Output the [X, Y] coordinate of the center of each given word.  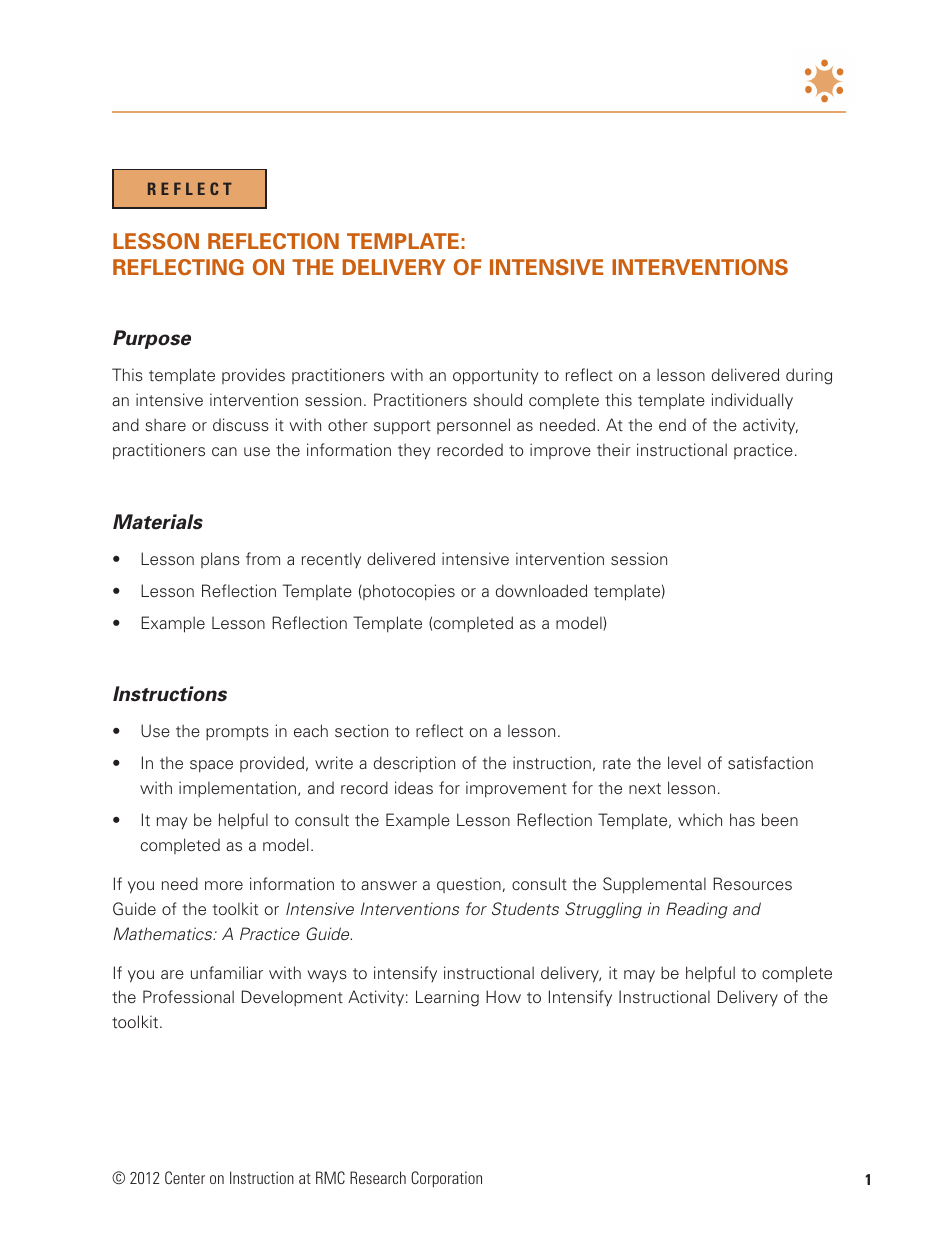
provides [253, 376]
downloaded [541, 590]
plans [220, 560]
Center [185, 1177]
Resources [752, 883]
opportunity [496, 376]
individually [752, 401]
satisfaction [770, 763]
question [469, 885]
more [224, 885]
